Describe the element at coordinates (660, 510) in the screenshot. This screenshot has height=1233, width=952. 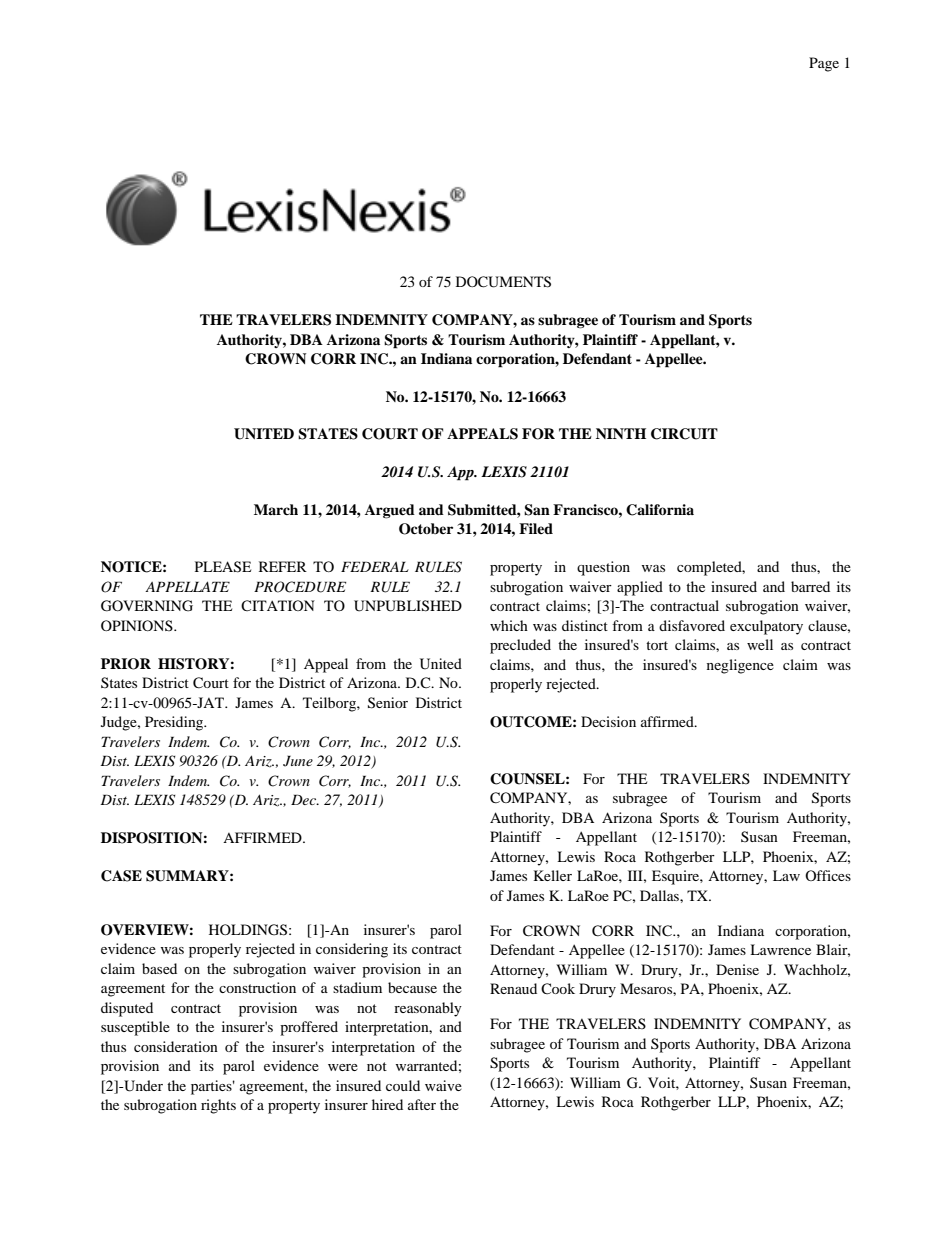
I see `California` at that location.
